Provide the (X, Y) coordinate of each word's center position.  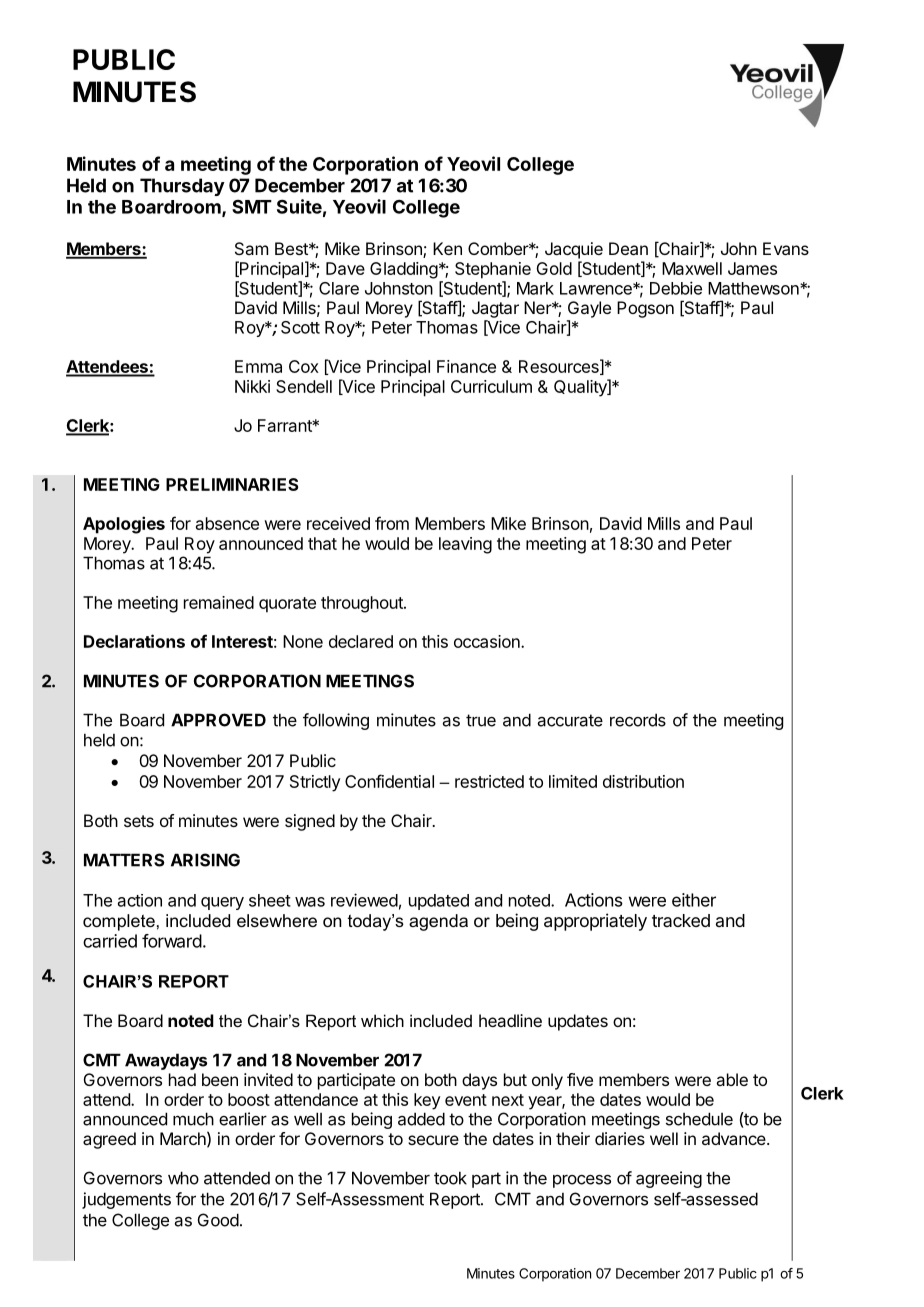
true (481, 720)
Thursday (182, 187)
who (183, 1178)
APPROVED (218, 720)
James (752, 268)
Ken (447, 248)
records (638, 720)
